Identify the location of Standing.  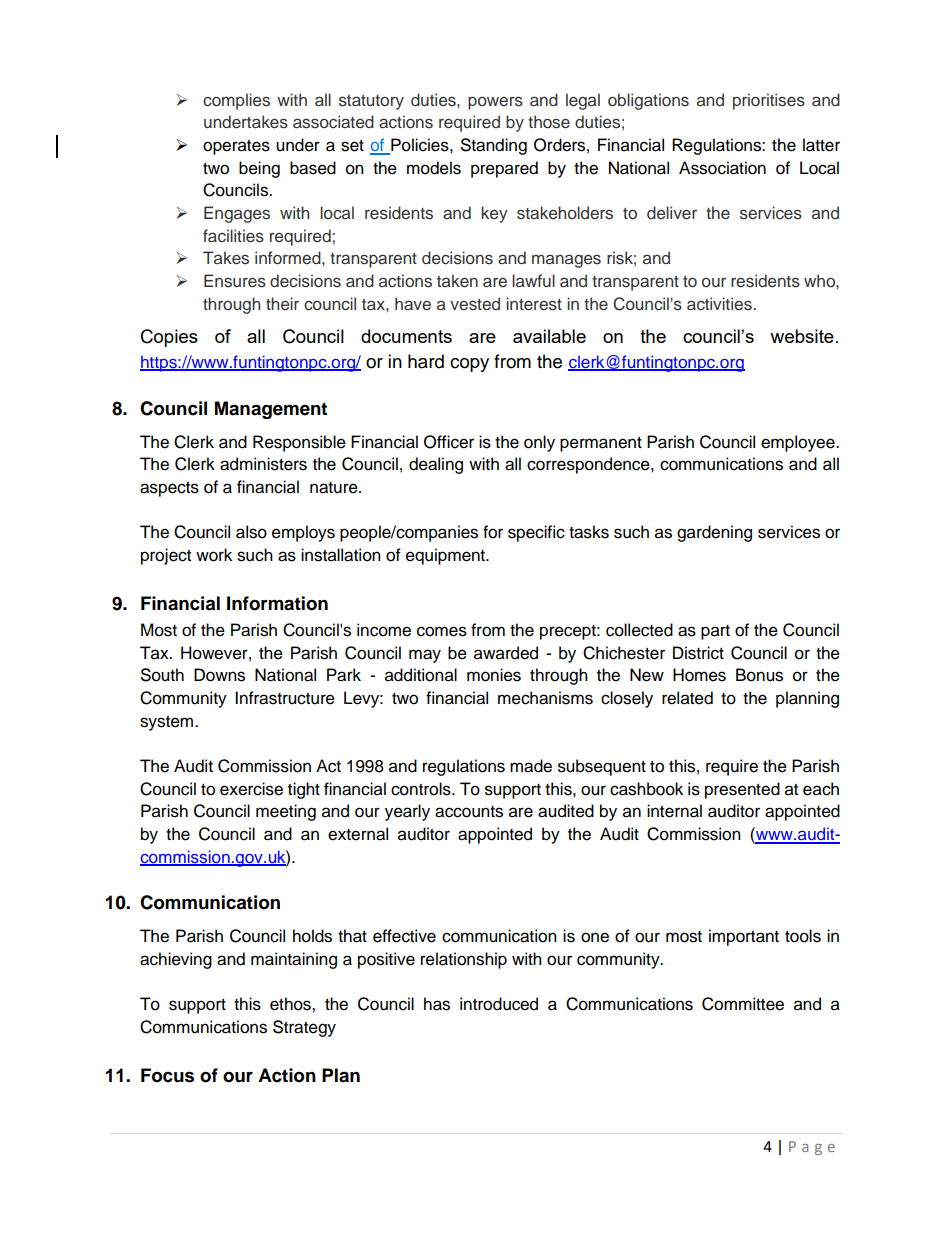
(494, 146).
